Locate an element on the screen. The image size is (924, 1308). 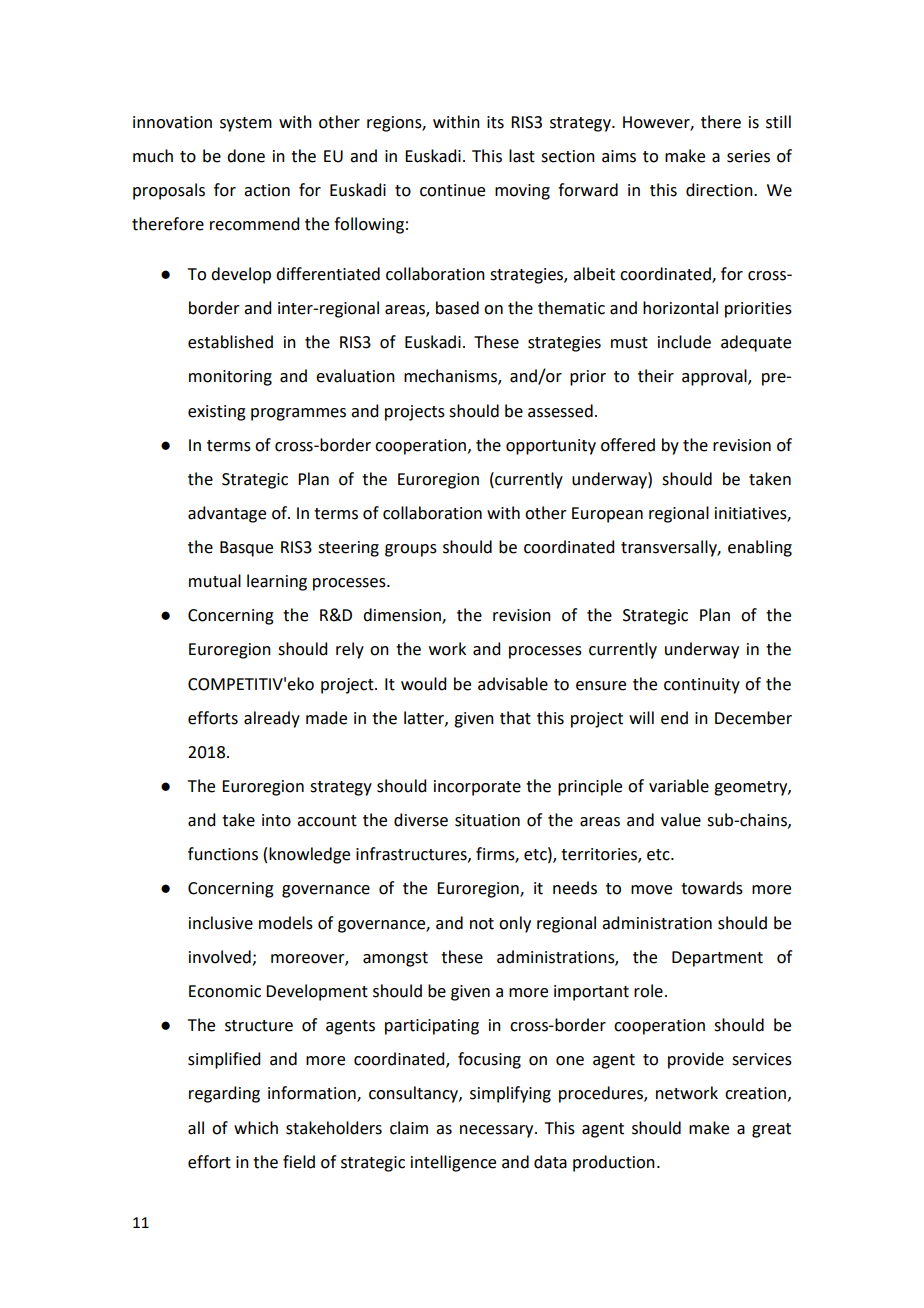
done is located at coordinates (246, 156).
